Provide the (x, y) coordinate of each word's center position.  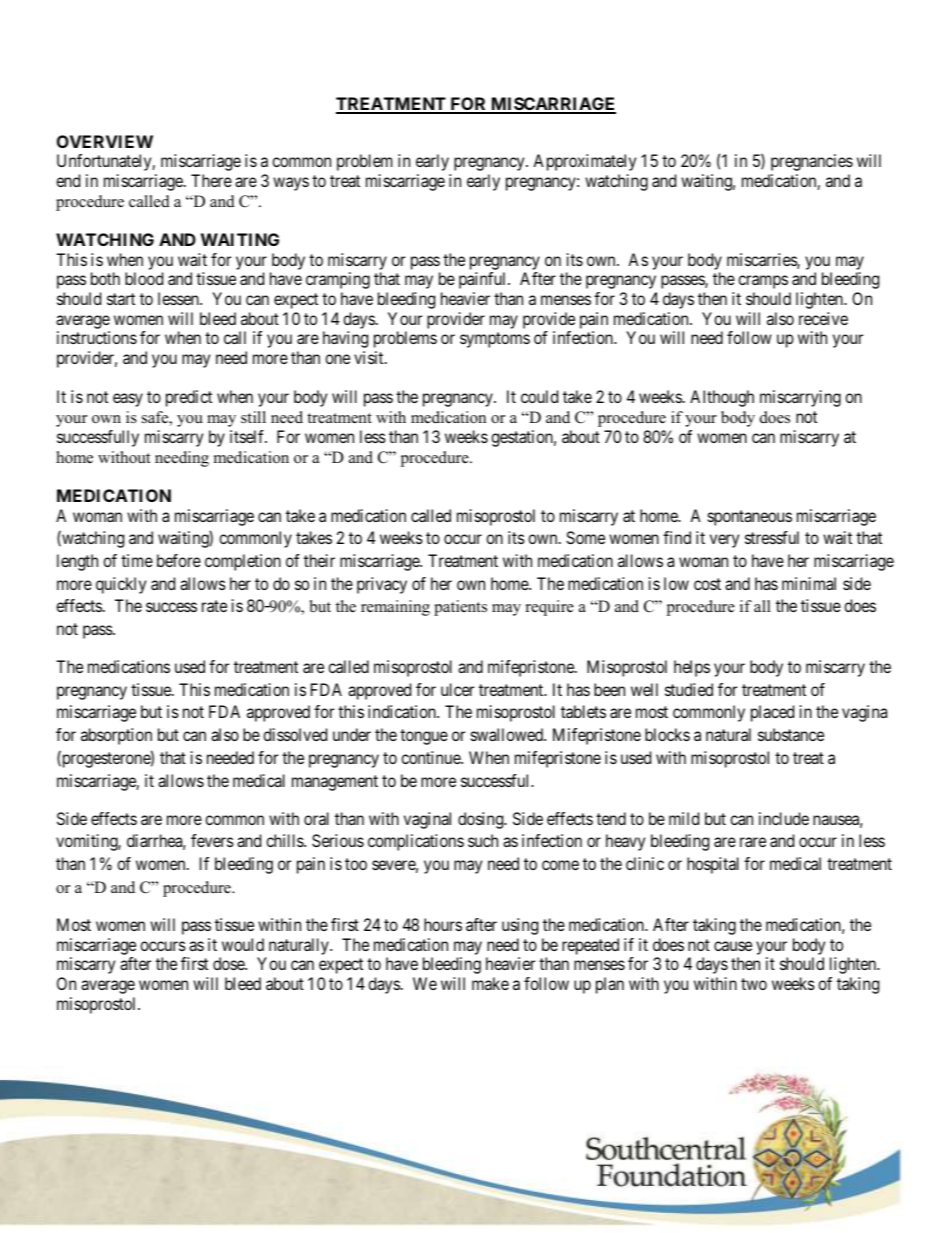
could (539, 396)
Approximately (584, 162)
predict (189, 398)
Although (722, 398)
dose (229, 963)
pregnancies (812, 162)
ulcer (457, 689)
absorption (116, 736)
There (211, 180)
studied (689, 689)
